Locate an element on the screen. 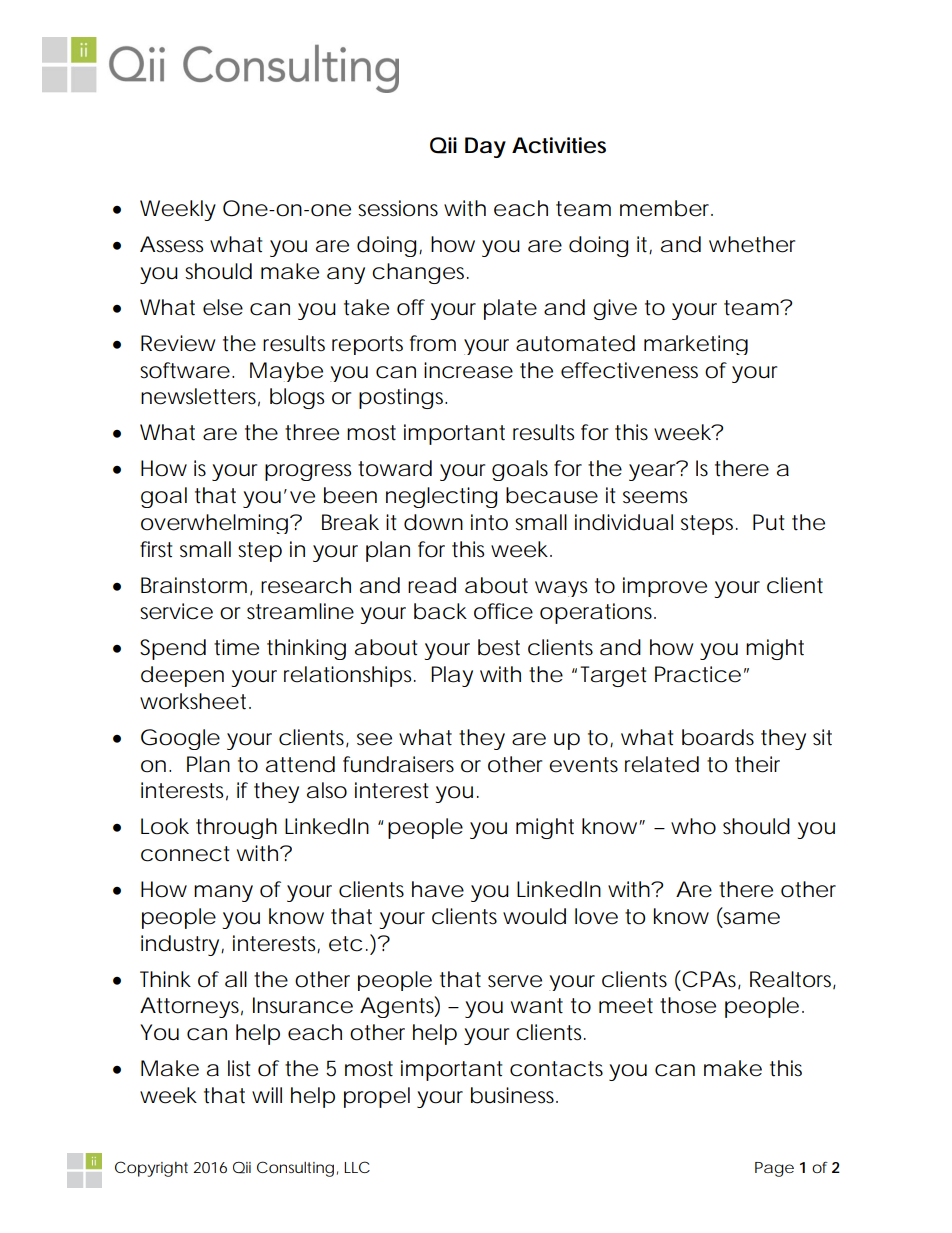 Image resolution: width=952 pixels, height=1233 pixels. newsletters is located at coordinates (200, 397).
